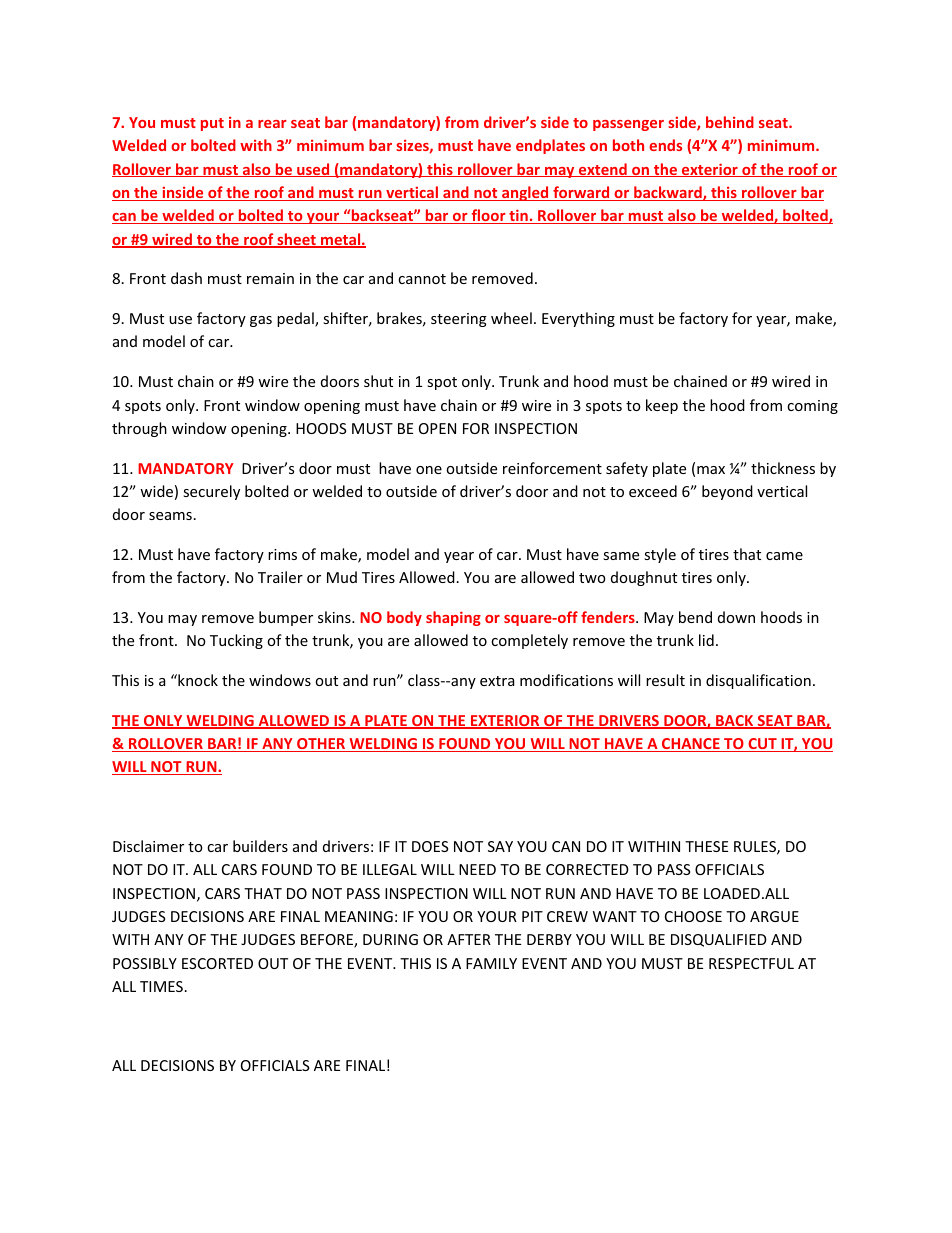  Describe the element at coordinates (217, 963) in the screenshot. I see `ESCORTED` at that location.
